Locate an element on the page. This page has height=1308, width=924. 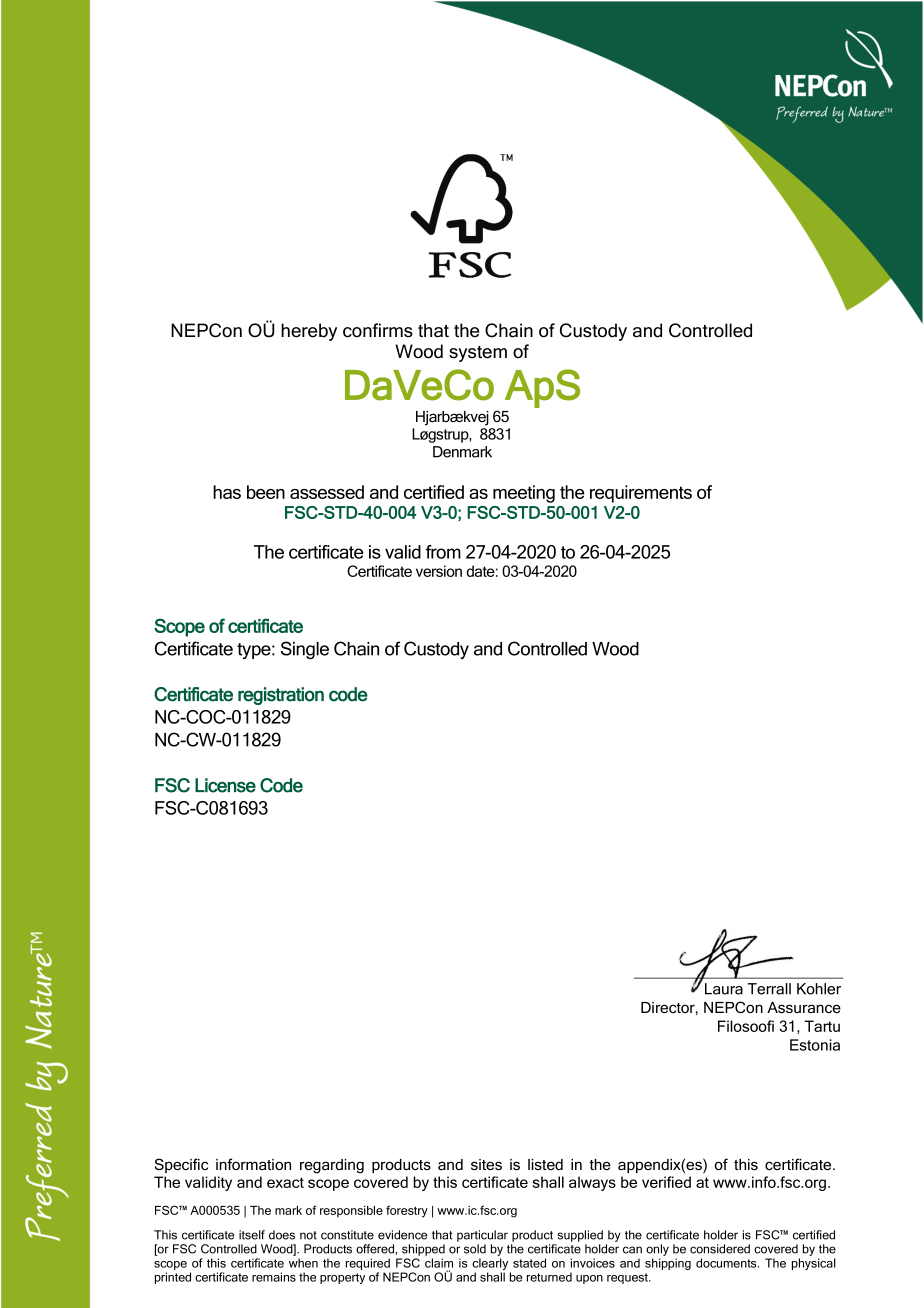
documents is located at coordinates (727, 1263).
